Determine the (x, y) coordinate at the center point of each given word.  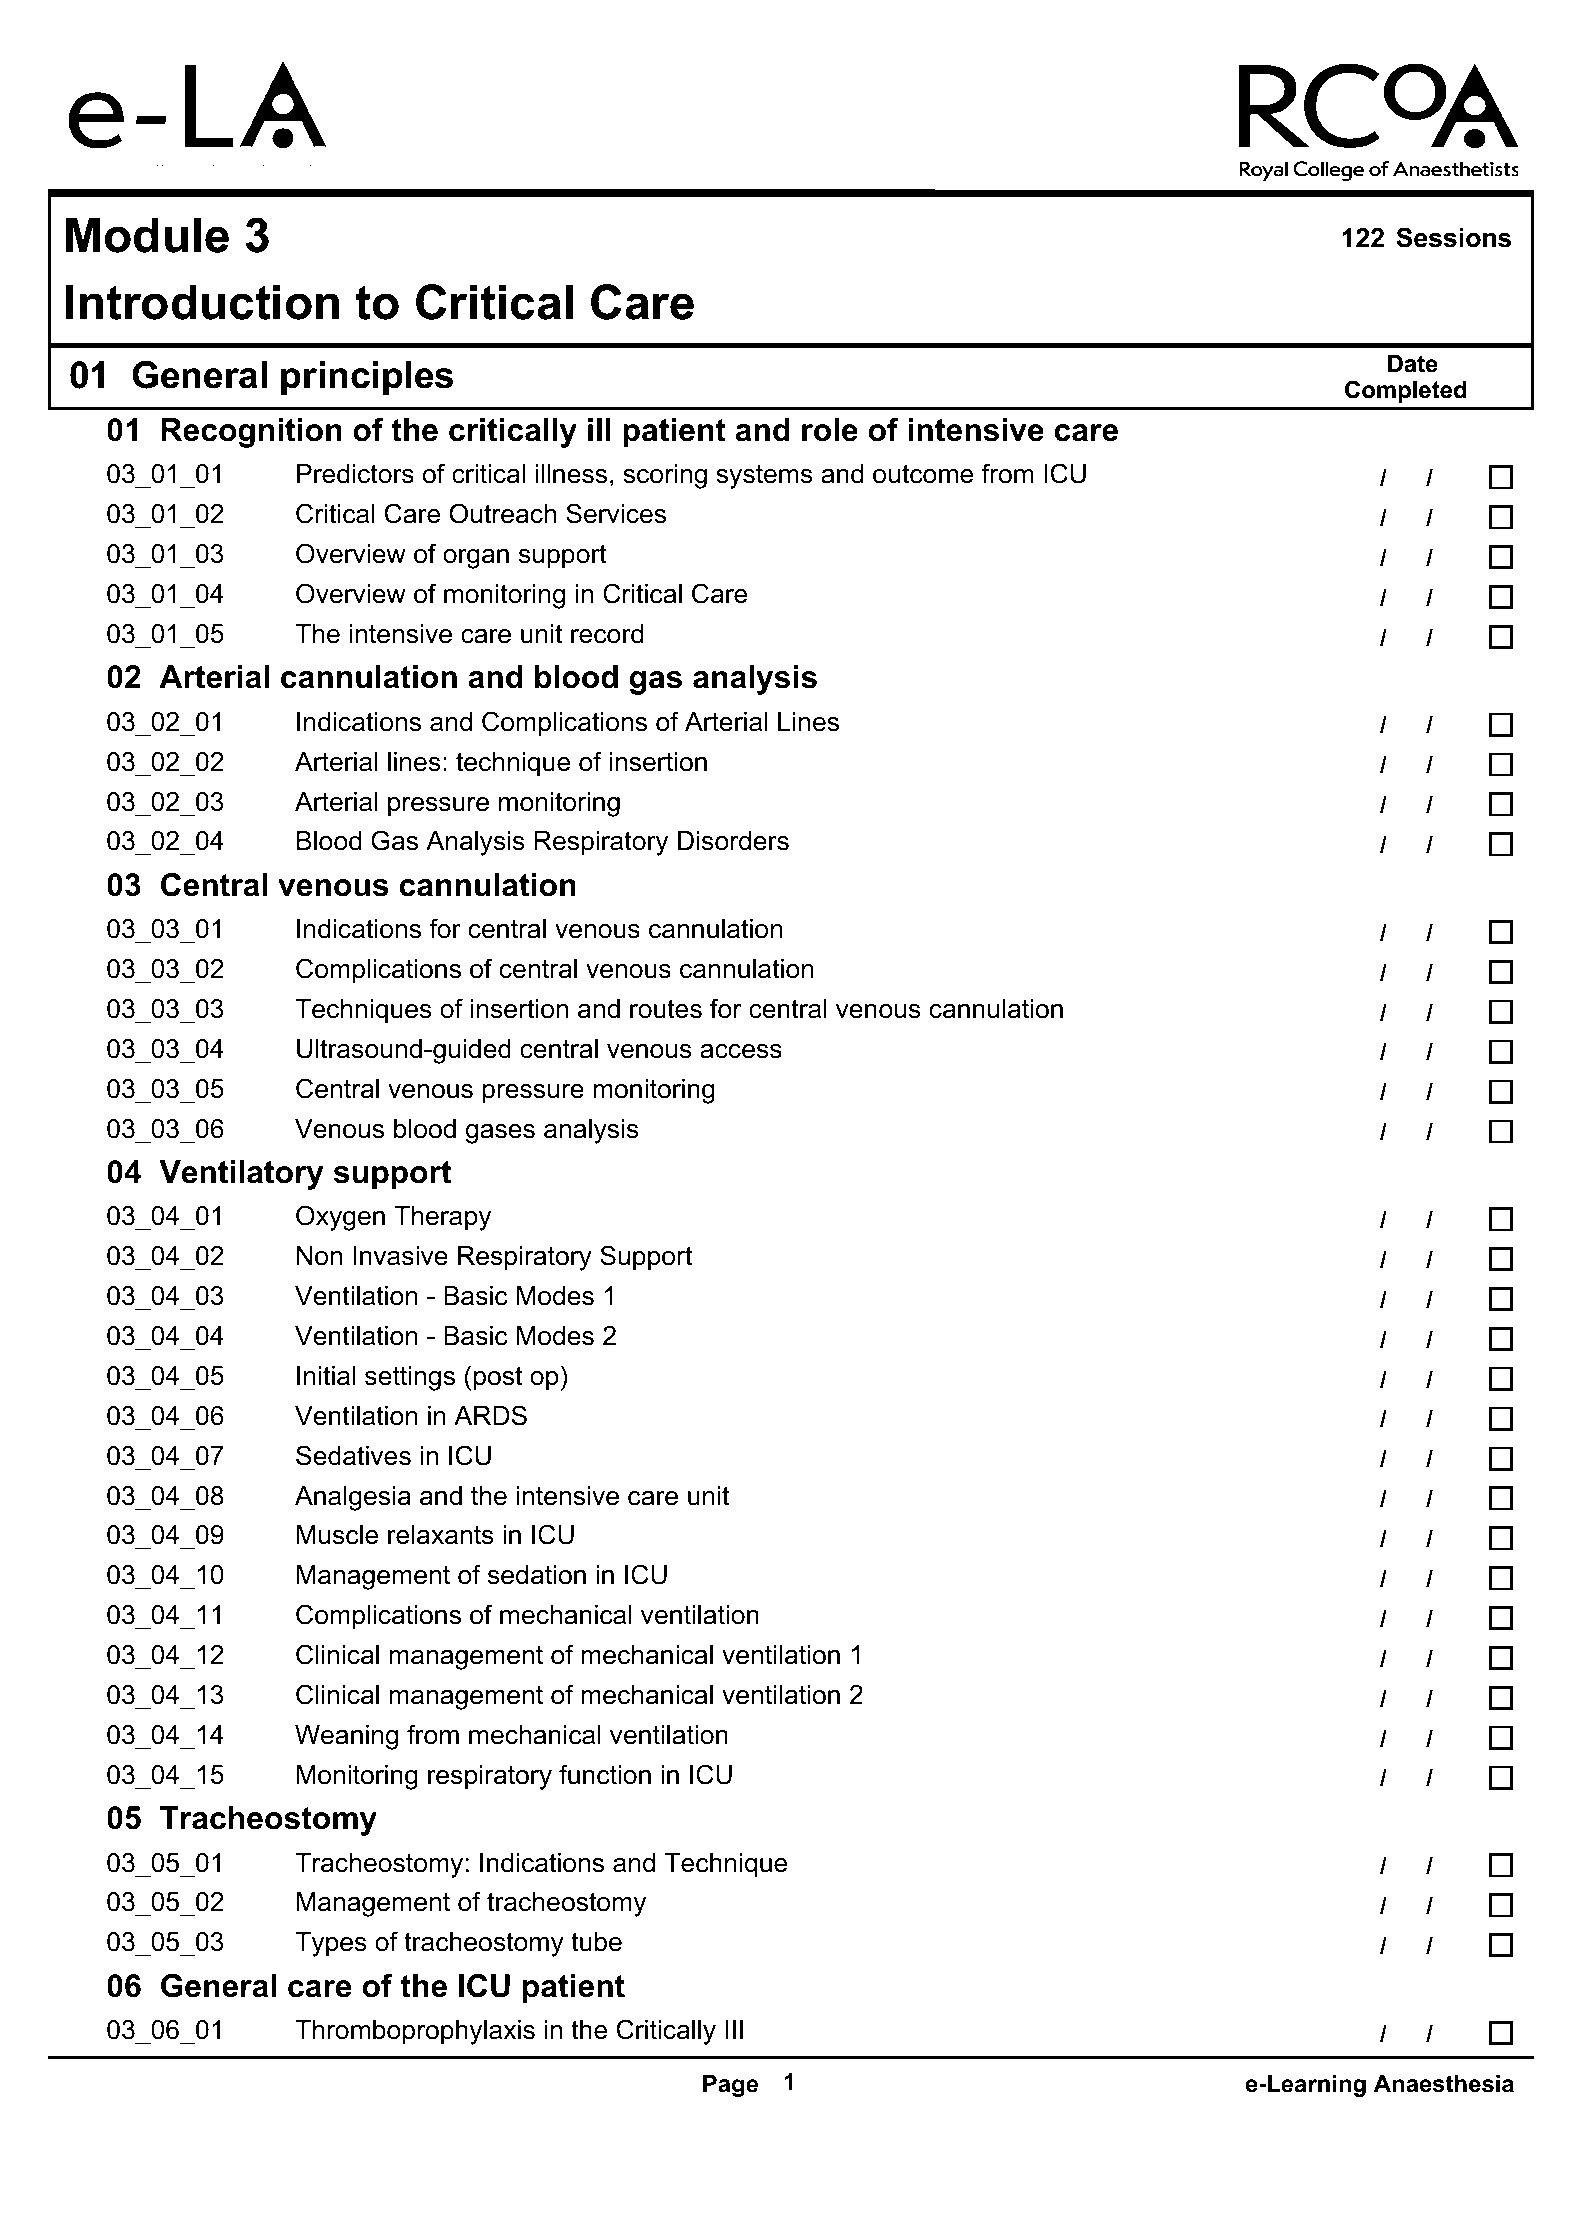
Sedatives (353, 1455)
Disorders (733, 841)
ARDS (490, 1415)
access (741, 1051)
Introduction (202, 302)
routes (666, 1009)
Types (331, 1944)
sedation (537, 1575)
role (830, 430)
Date (1413, 364)
